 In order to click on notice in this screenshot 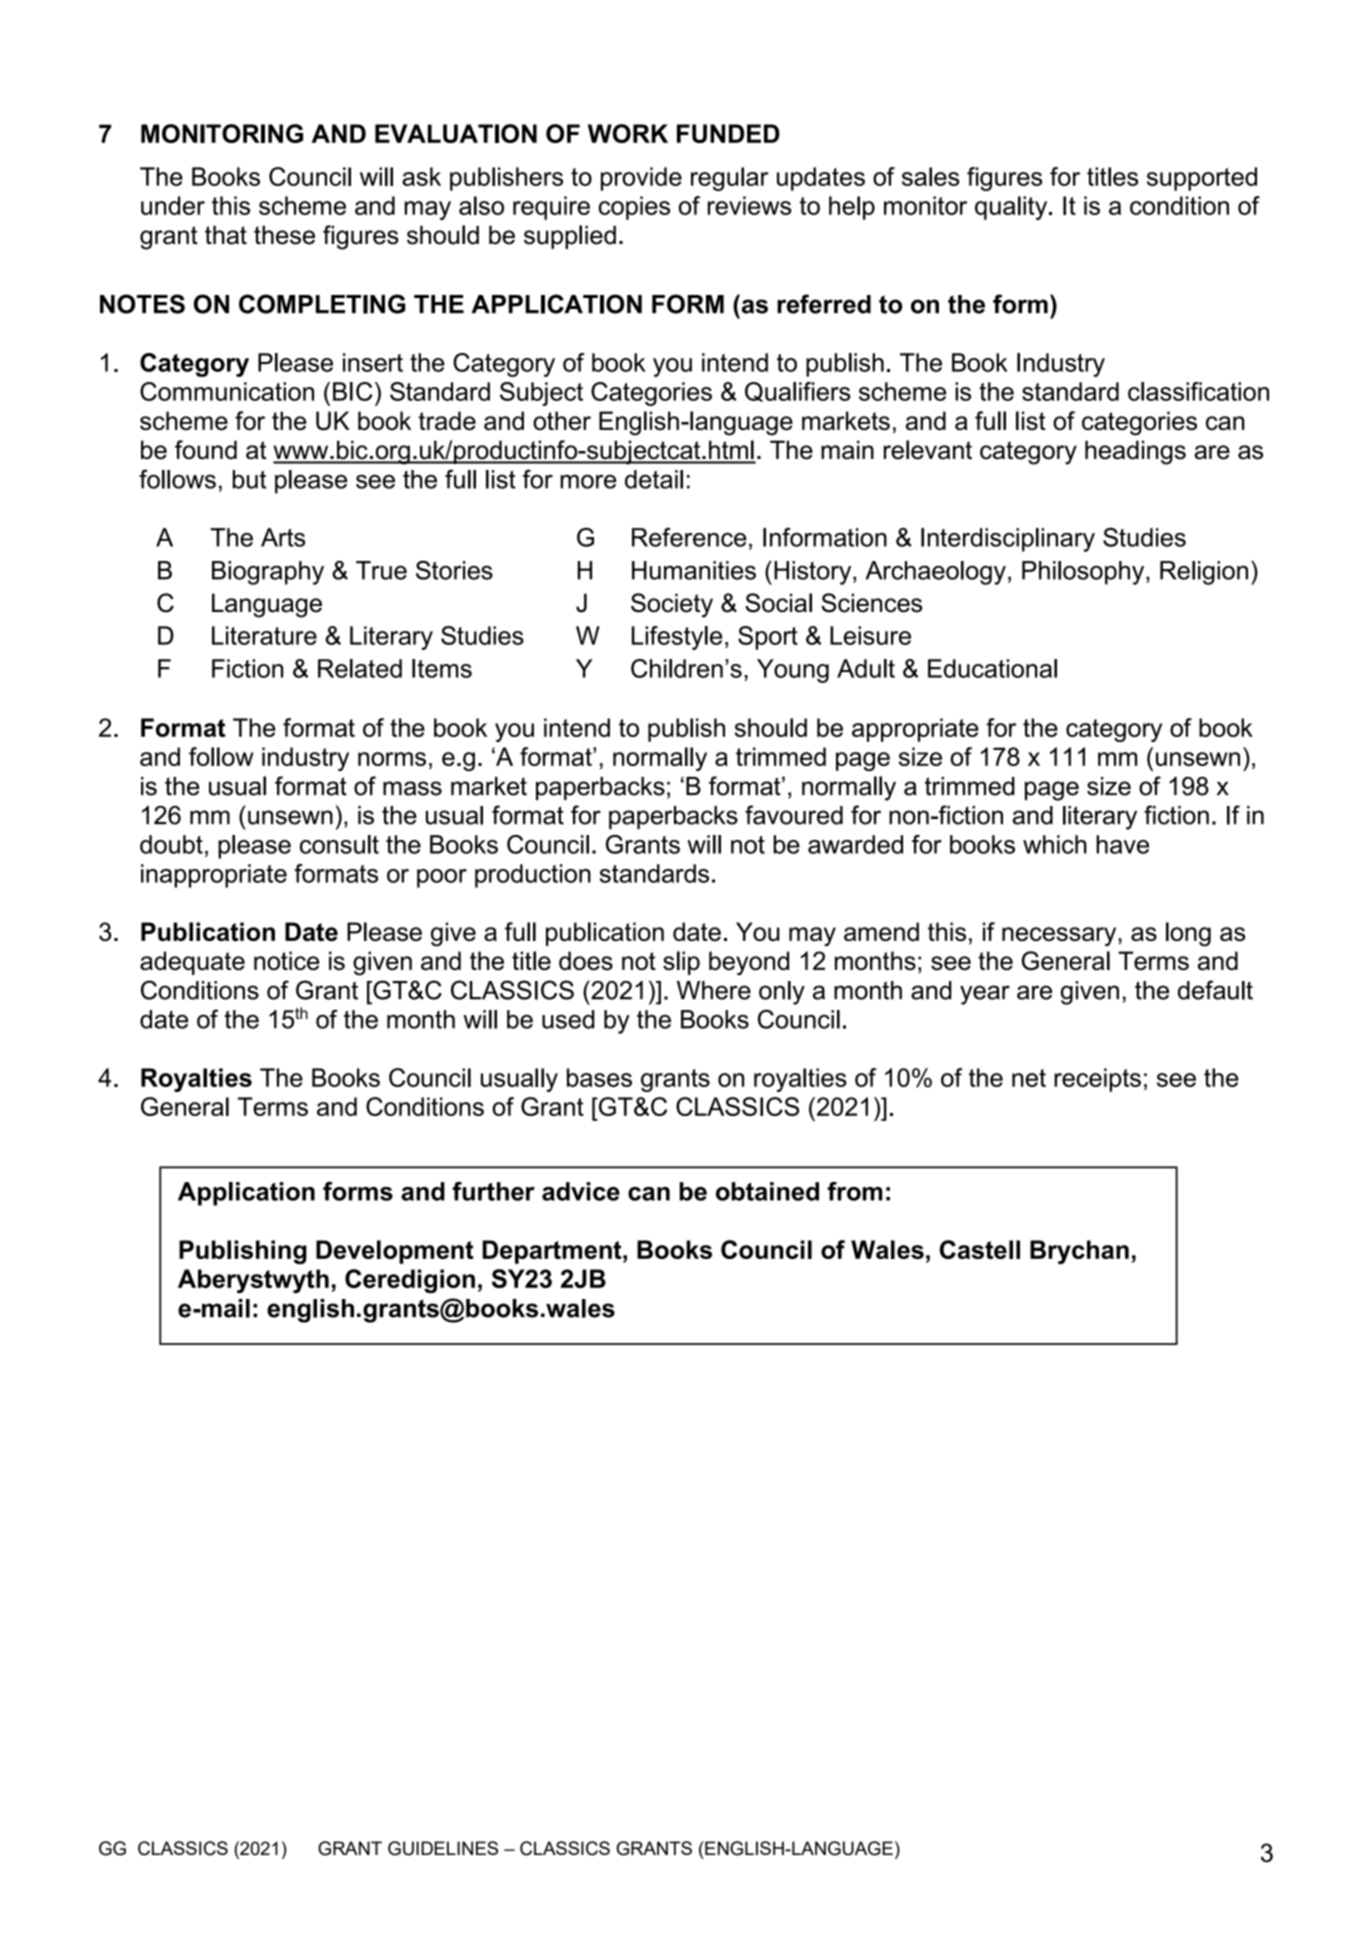, I will do `click(286, 960)`.
